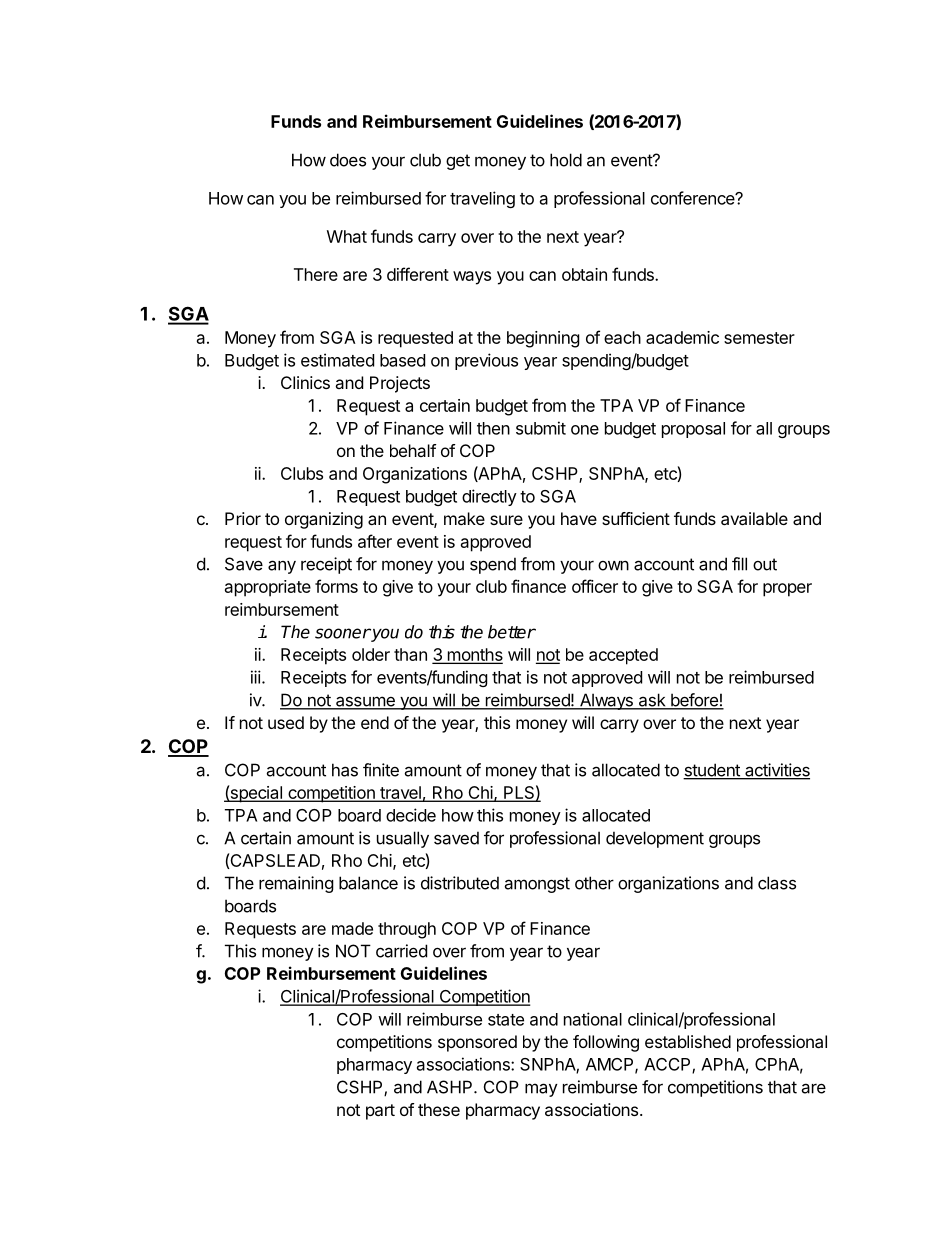 The width and height of the image is (952, 1233). Describe the element at coordinates (712, 771) in the image. I see `student` at that location.
